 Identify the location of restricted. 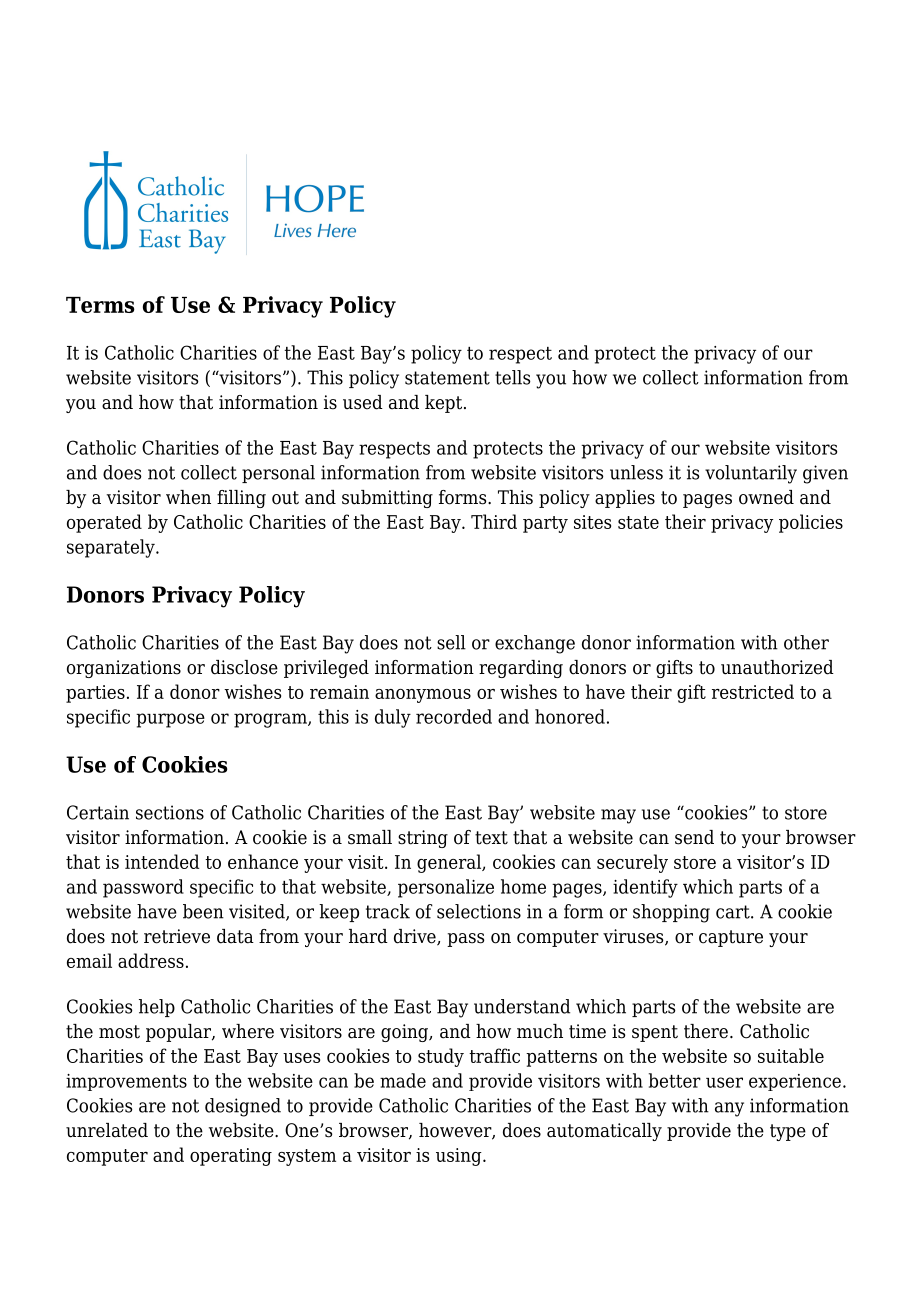
(753, 691).
